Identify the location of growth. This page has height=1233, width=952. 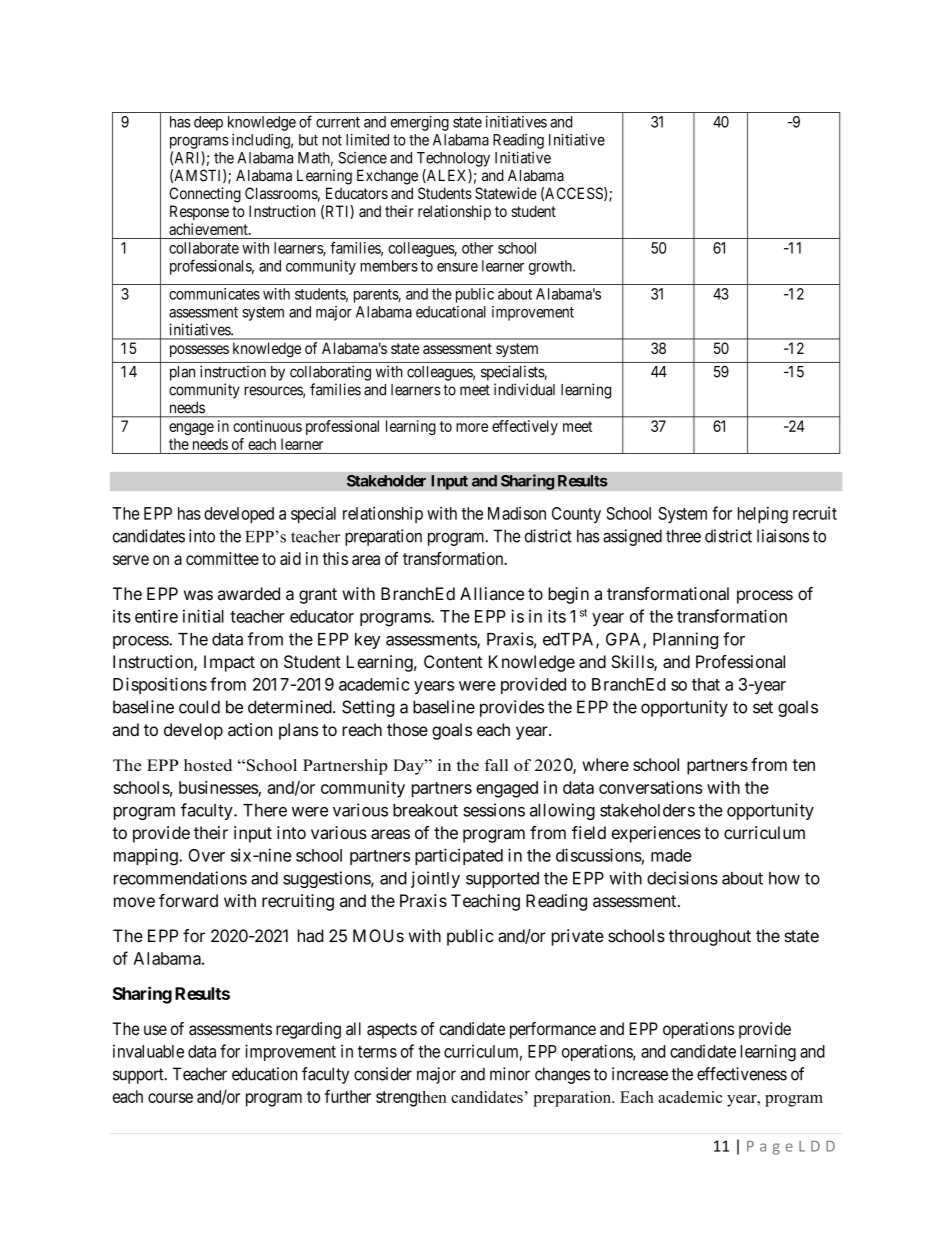
(551, 267).
